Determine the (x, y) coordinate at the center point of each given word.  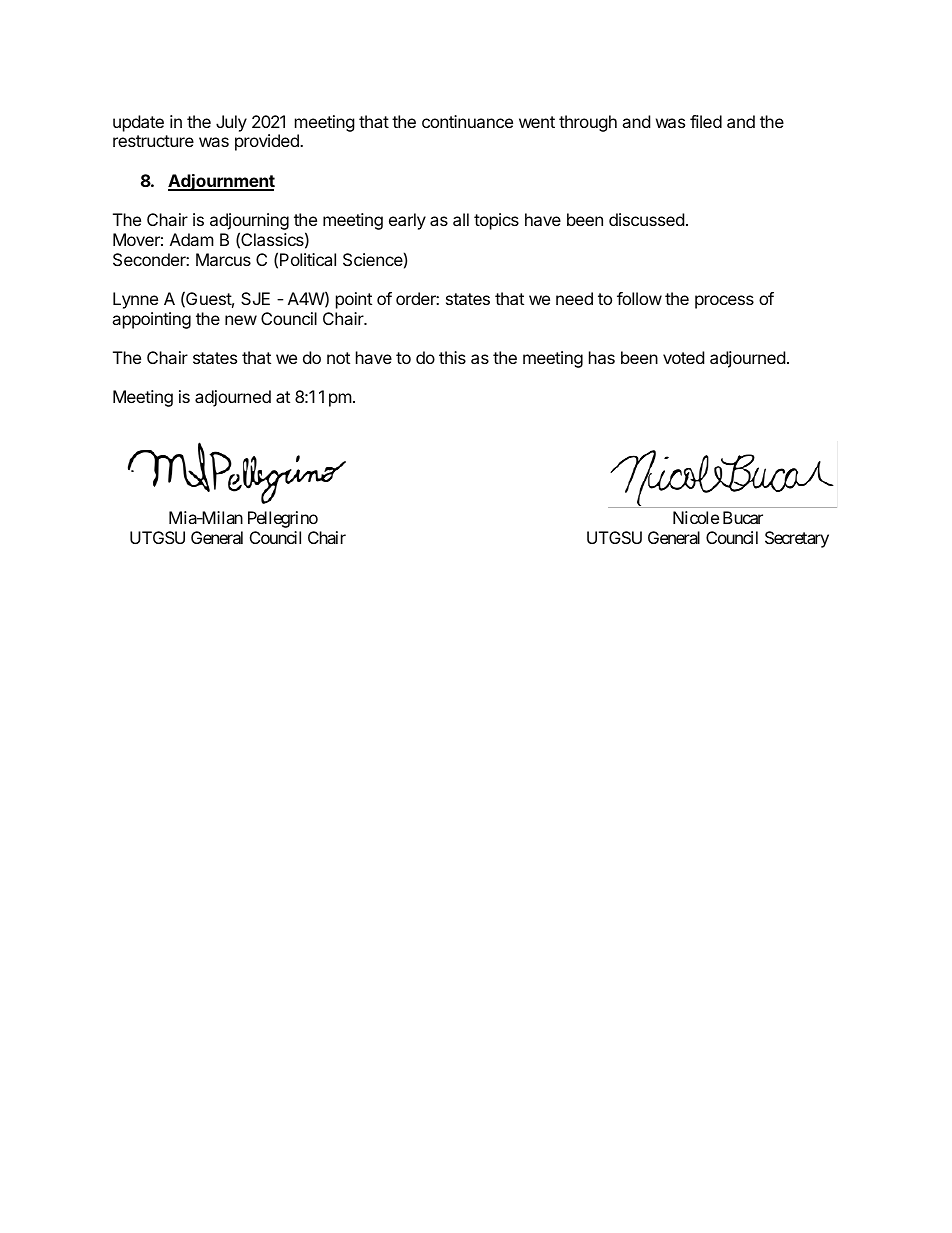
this (452, 357)
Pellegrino (283, 519)
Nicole (696, 517)
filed (706, 121)
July (231, 123)
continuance (467, 121)
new (241, 320)
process (724, 302)
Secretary (797, 539)
